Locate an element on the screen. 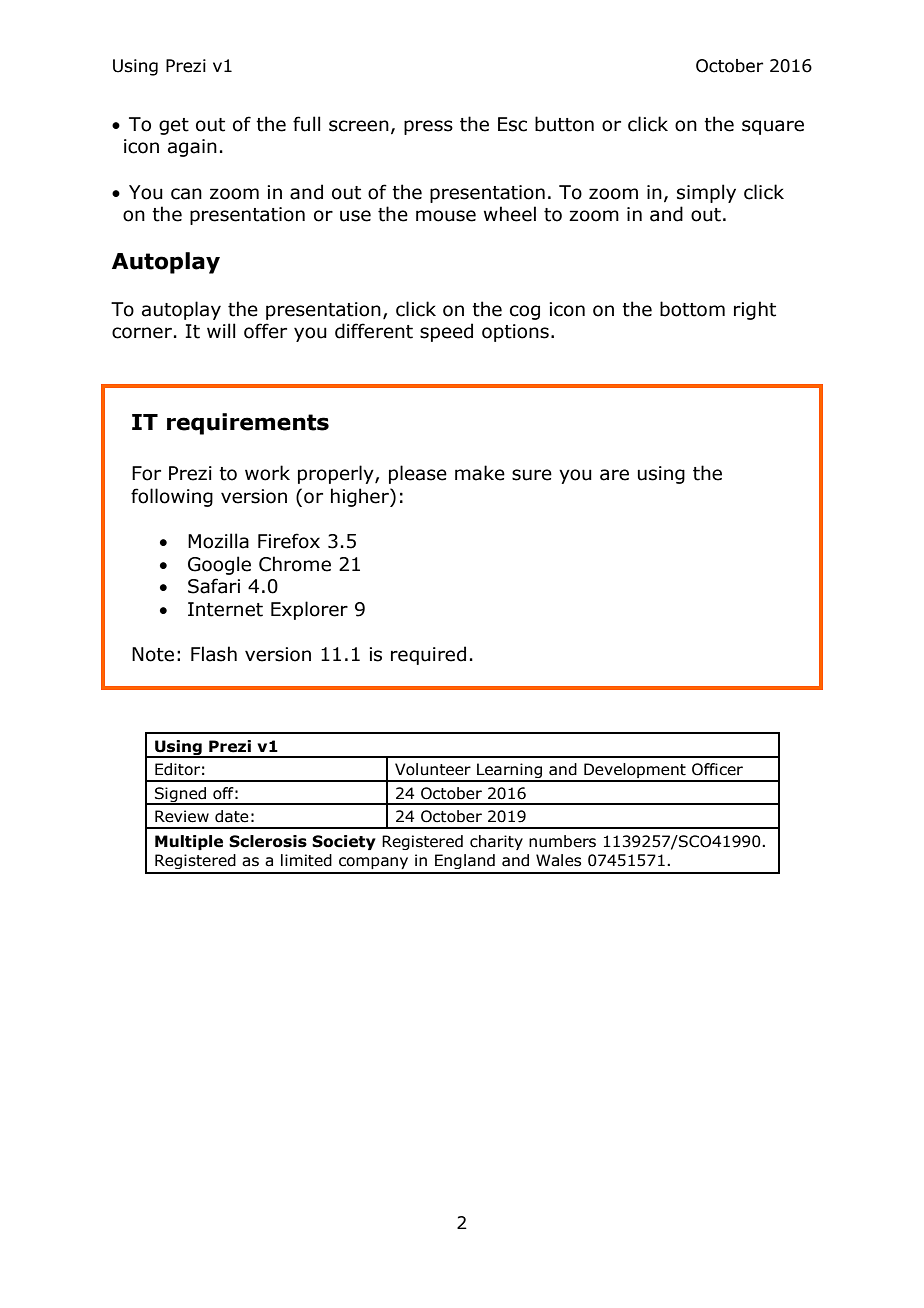 Image resolution: width=924 pixels, height=1308 pixels. will is located at coordinates (221, 330).
